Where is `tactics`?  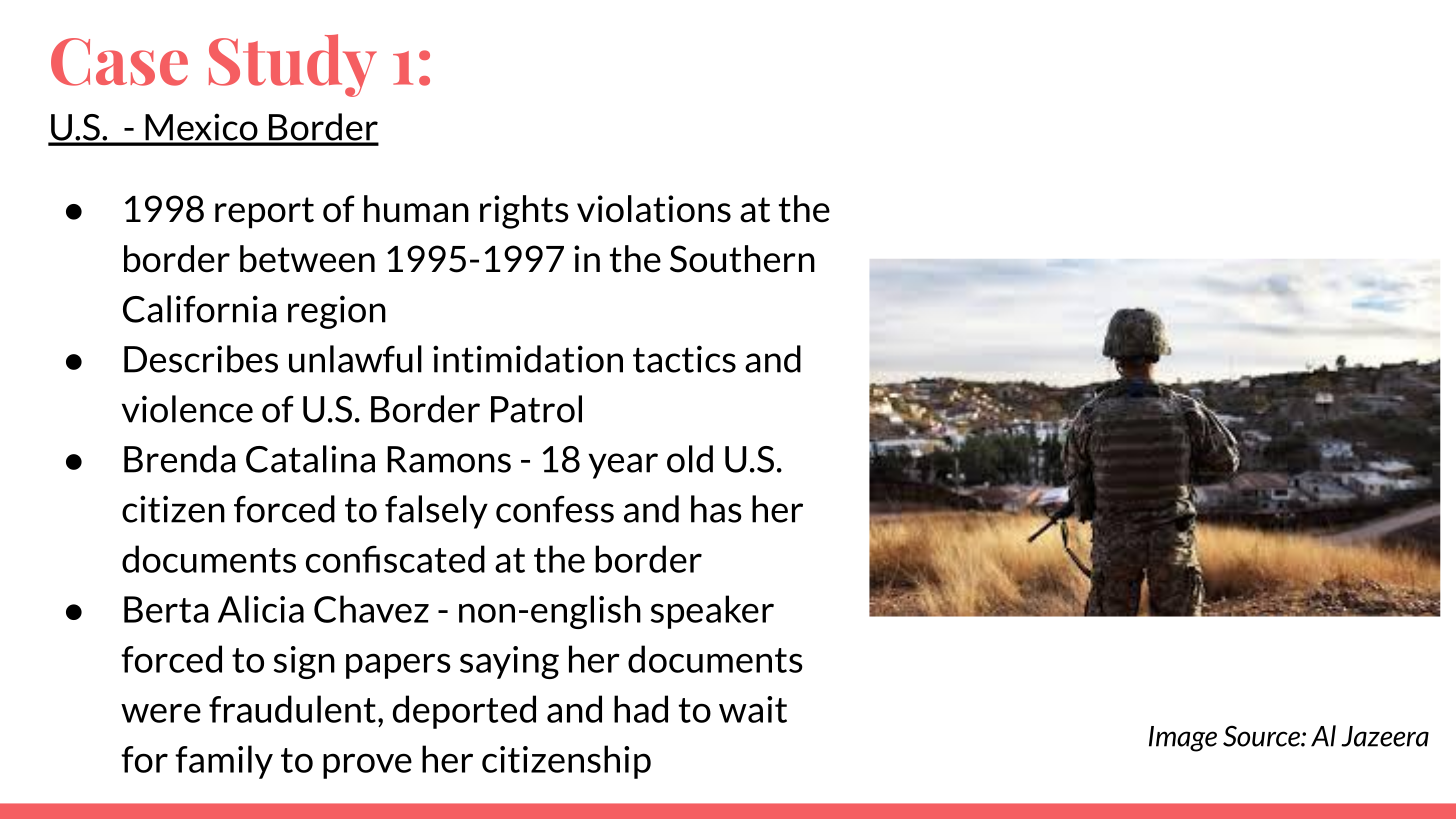 tactics is located at coordinates (684, 359).
